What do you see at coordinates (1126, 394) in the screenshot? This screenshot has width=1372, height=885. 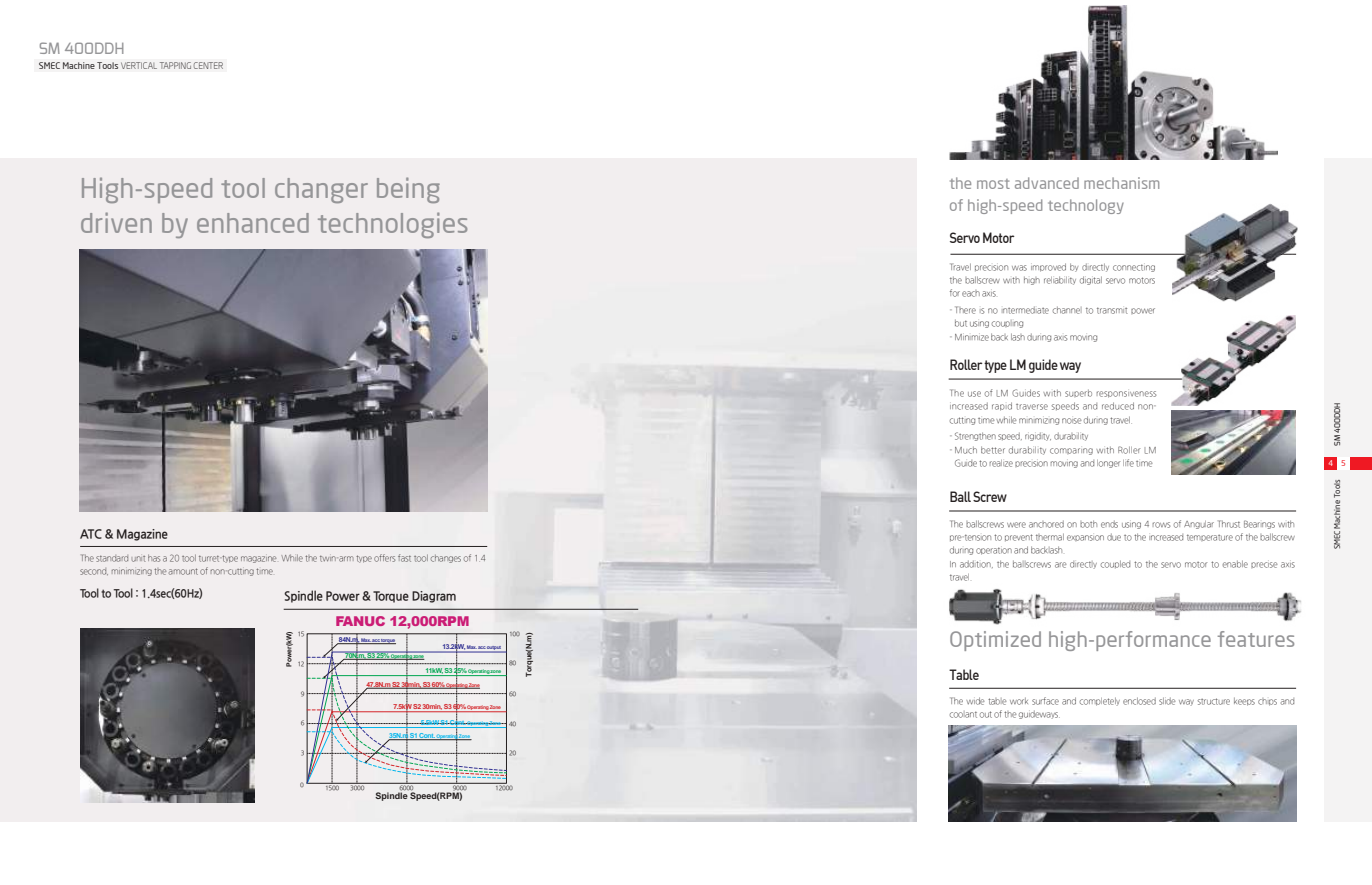 I see `responsiveness` at bounding box center [1126, 394].
